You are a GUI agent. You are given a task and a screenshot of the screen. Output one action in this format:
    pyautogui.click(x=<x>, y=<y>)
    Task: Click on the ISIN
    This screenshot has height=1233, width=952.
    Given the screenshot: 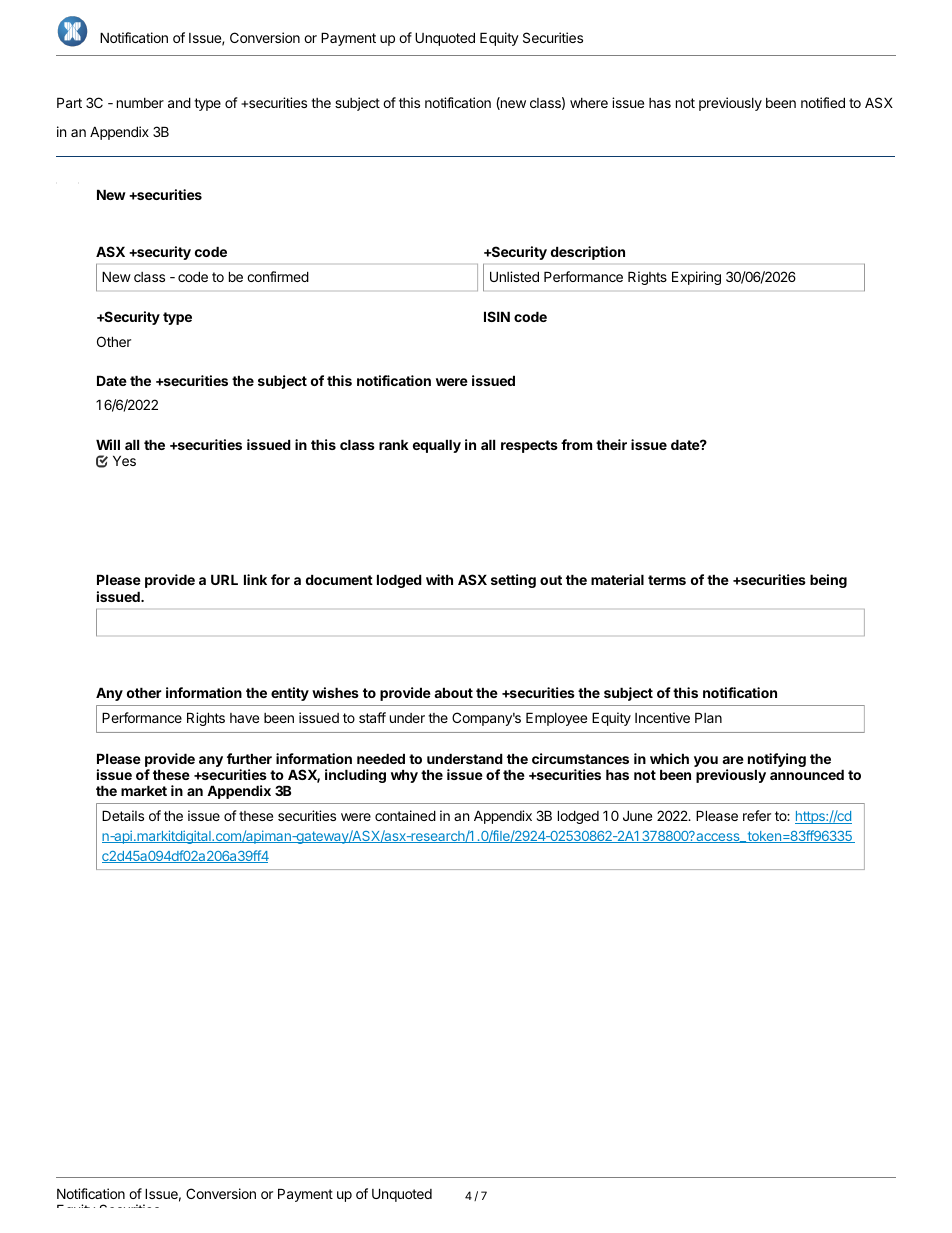 What is the action you would take?
    pyautogui.click(x=497, y=316)
